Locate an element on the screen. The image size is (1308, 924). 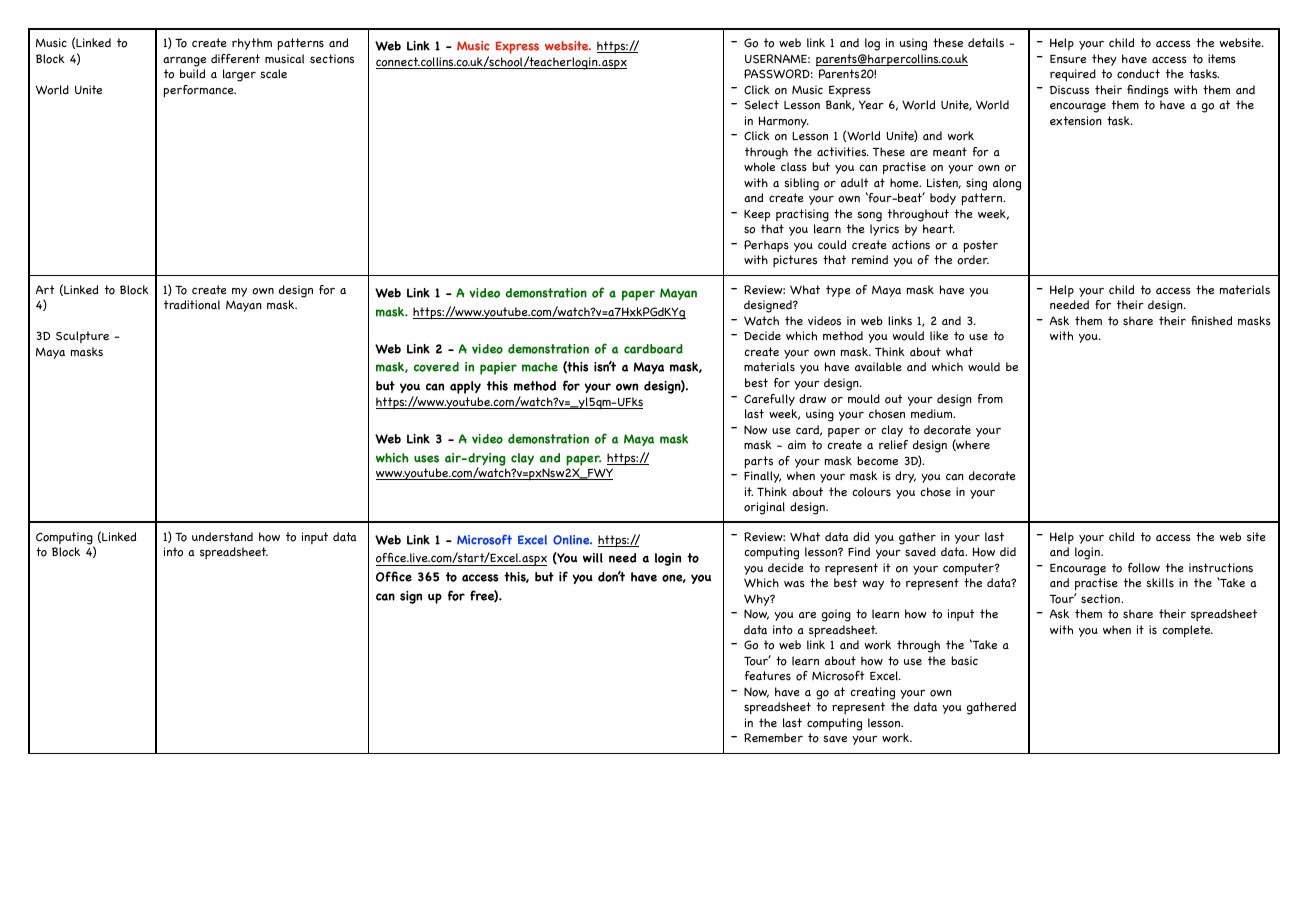
Remember is located at coordinates (773, 737).
